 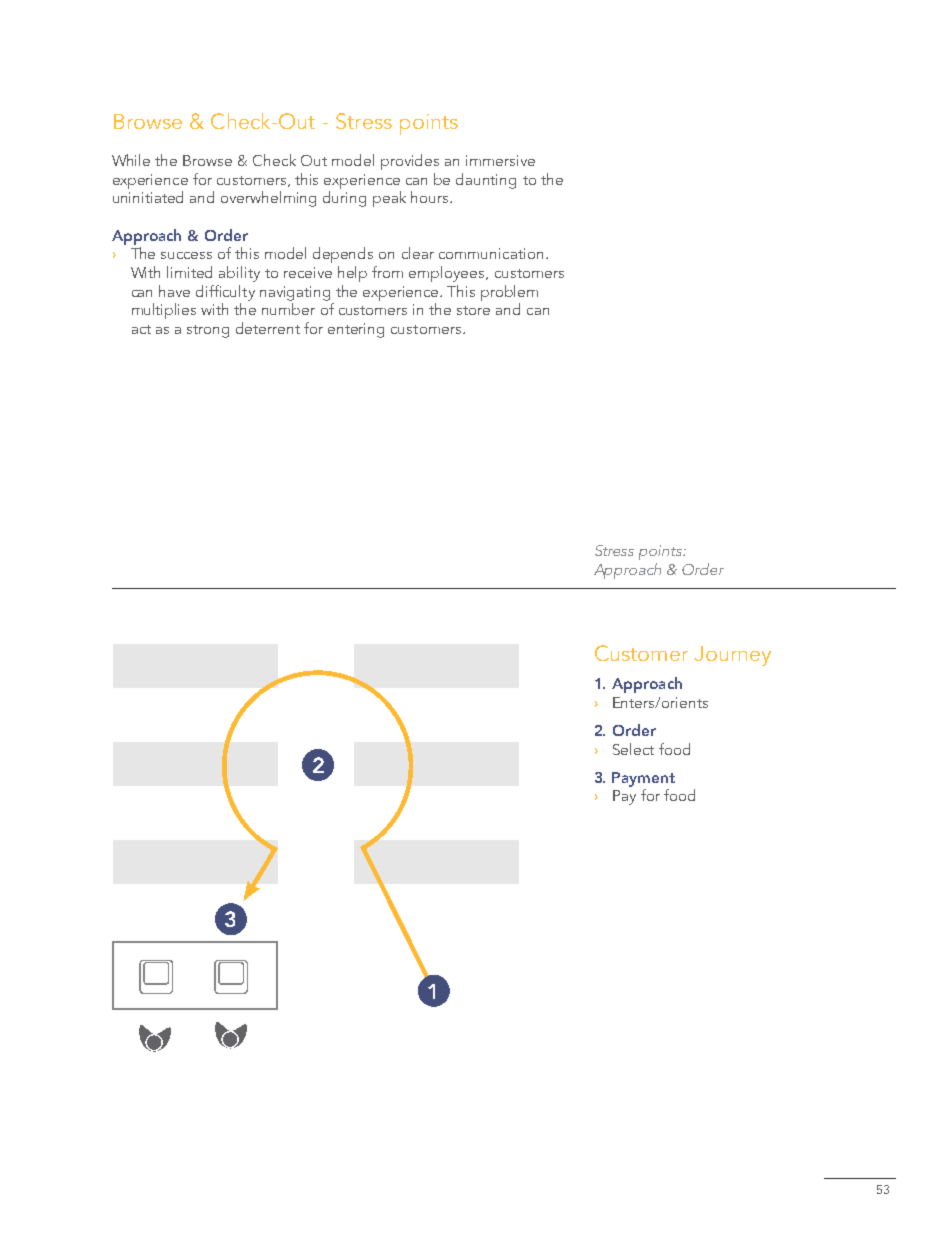 I want to click on Select, so click(x=633, y=749).
